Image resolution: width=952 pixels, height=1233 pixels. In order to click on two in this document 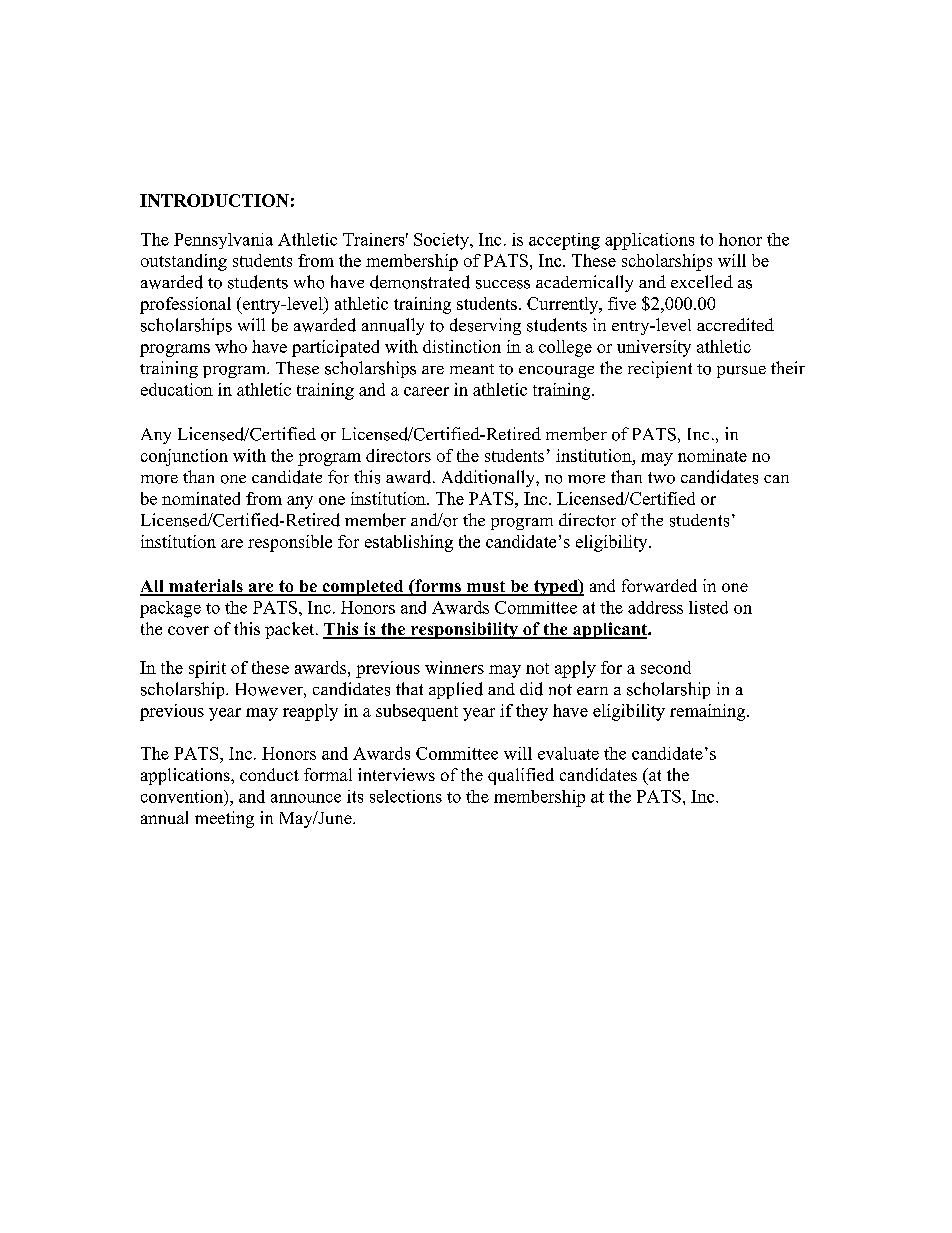, I will do `click(661, 478)`.
